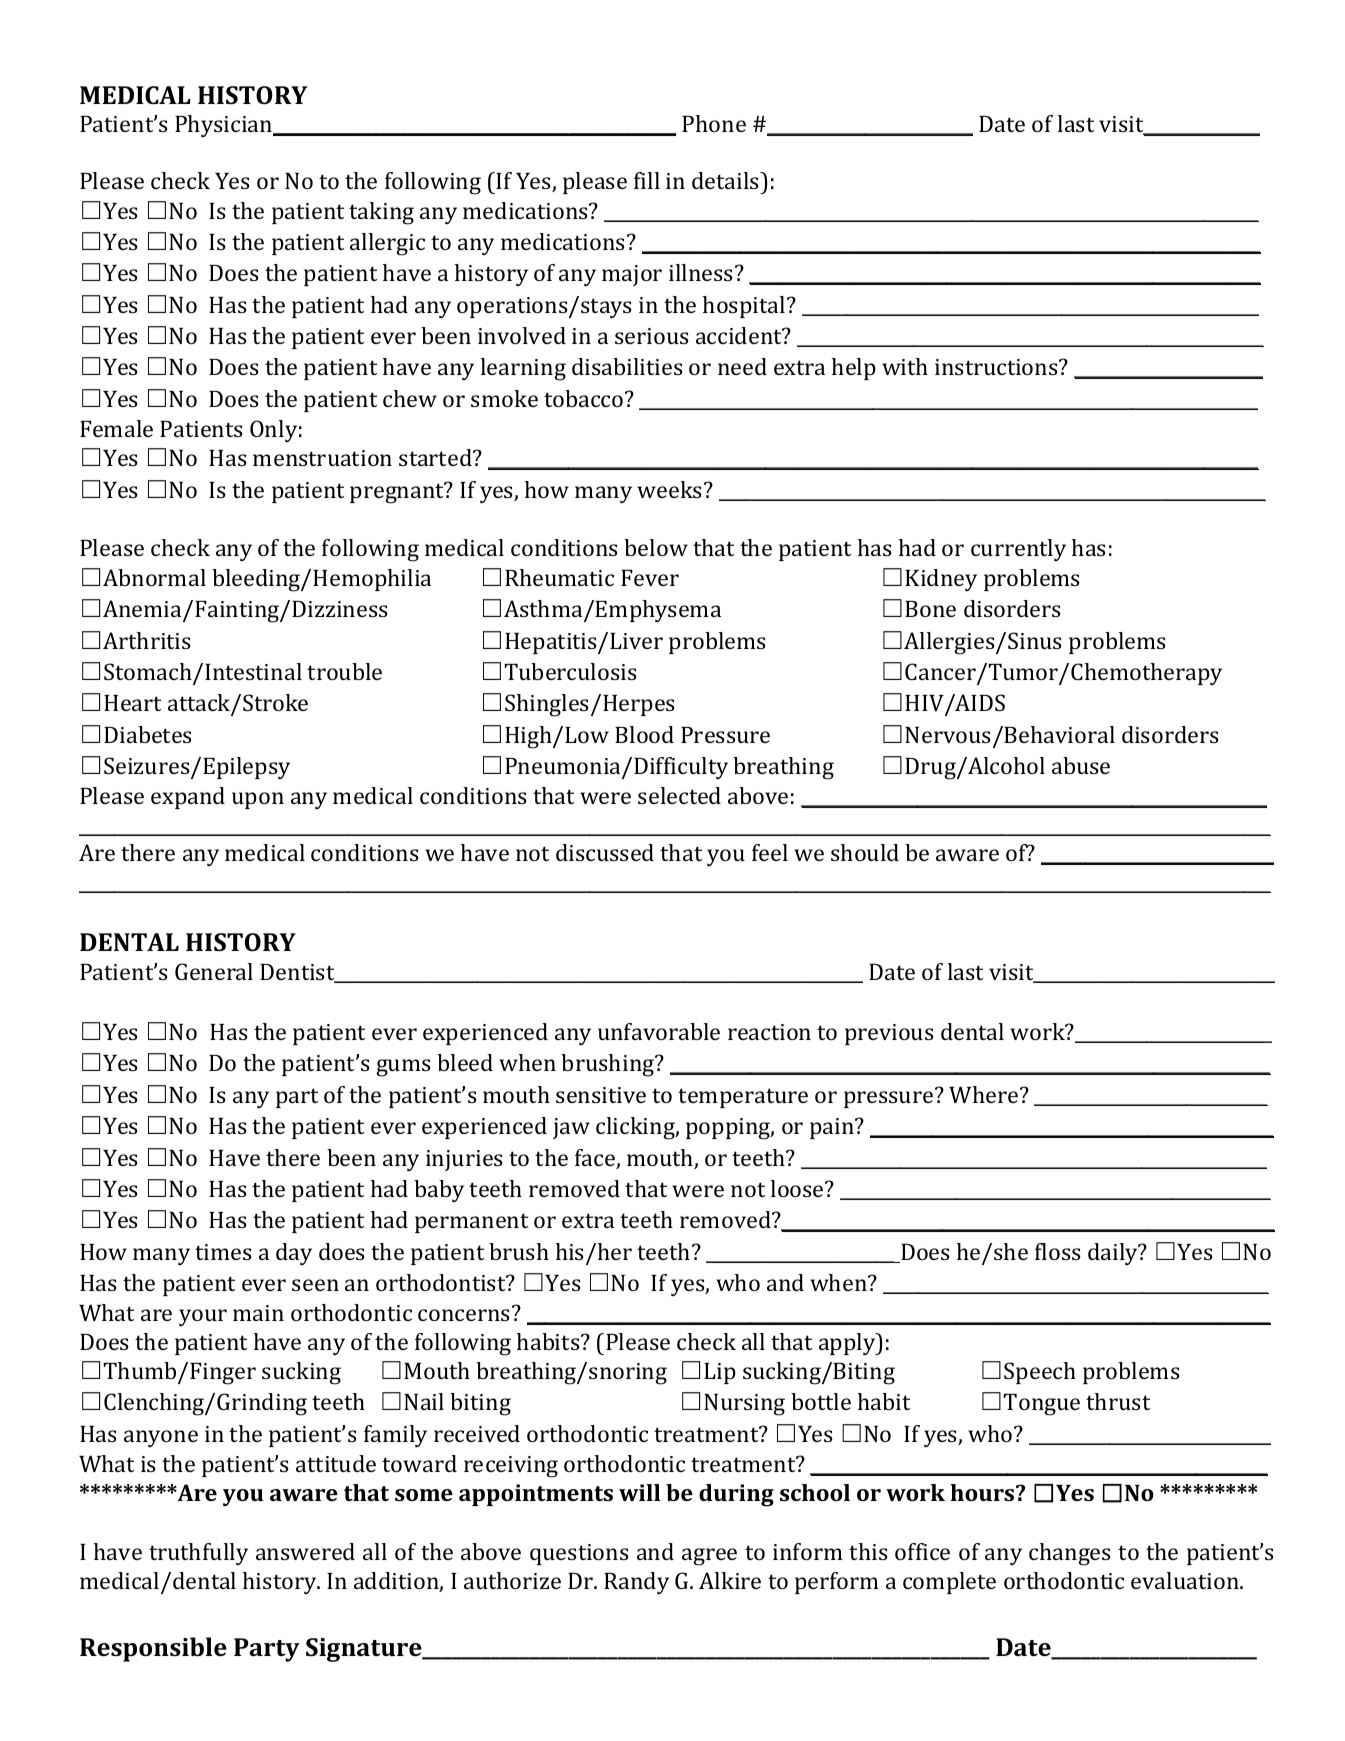 Image resolution: width=1345 pixels, height=1741 pixels. I want to click on weeks, so click(669, 489).
